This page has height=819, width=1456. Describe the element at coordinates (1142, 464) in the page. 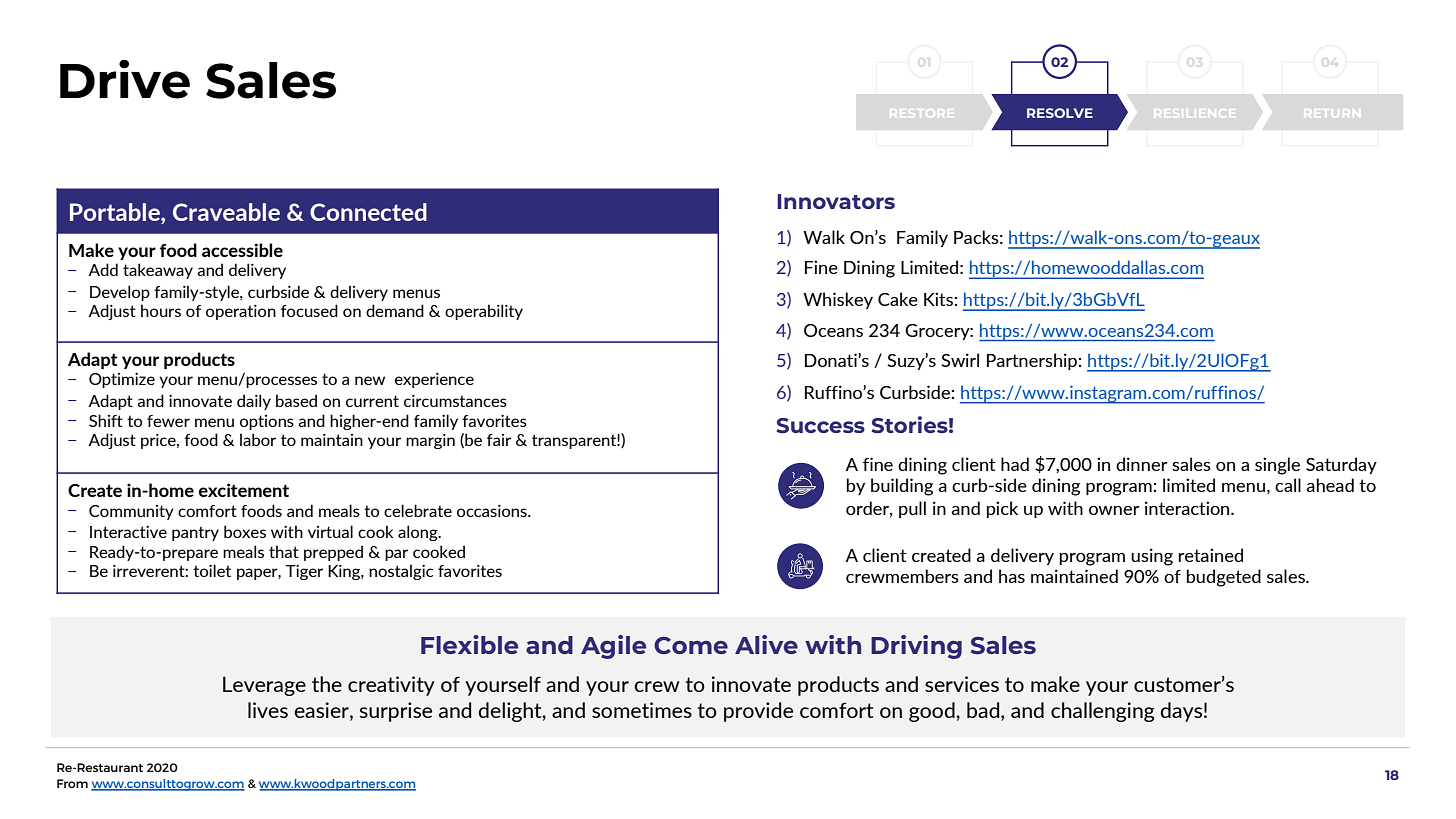

I see `dinner` at that location.
